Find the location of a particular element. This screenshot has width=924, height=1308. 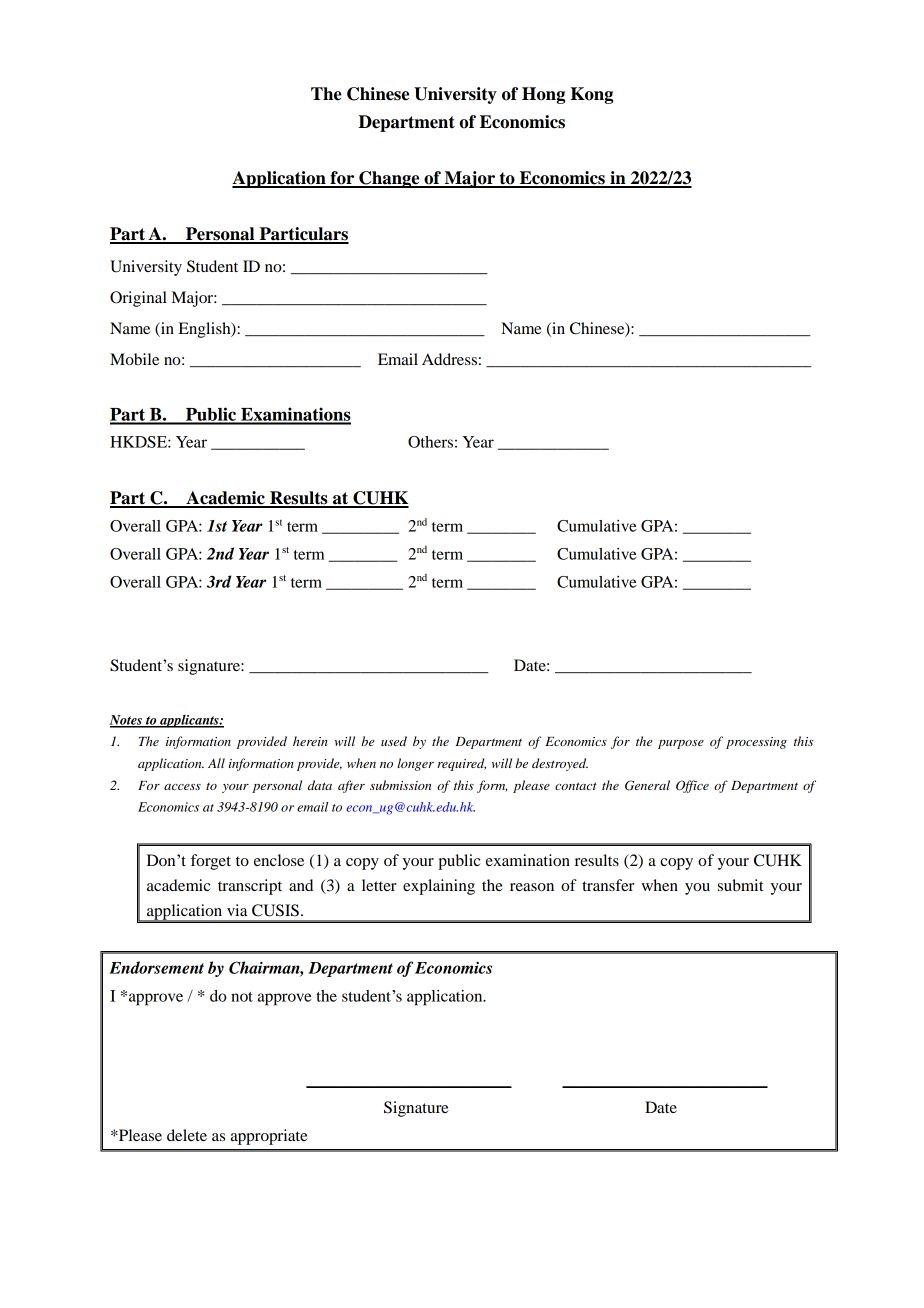

purpose is located at coordinates (681, 744).
